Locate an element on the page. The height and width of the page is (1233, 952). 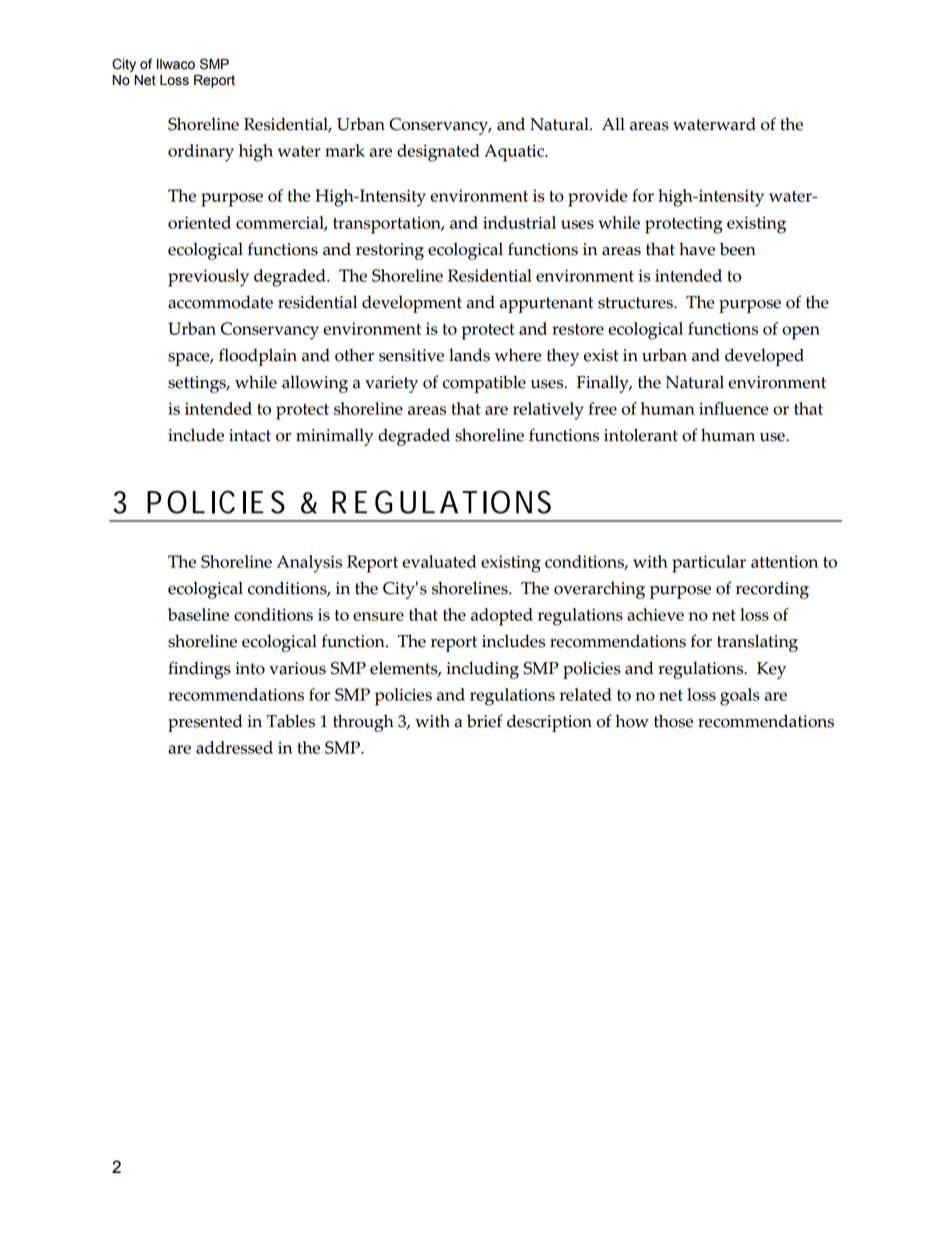
influence is located at coordinates (734, 408).
